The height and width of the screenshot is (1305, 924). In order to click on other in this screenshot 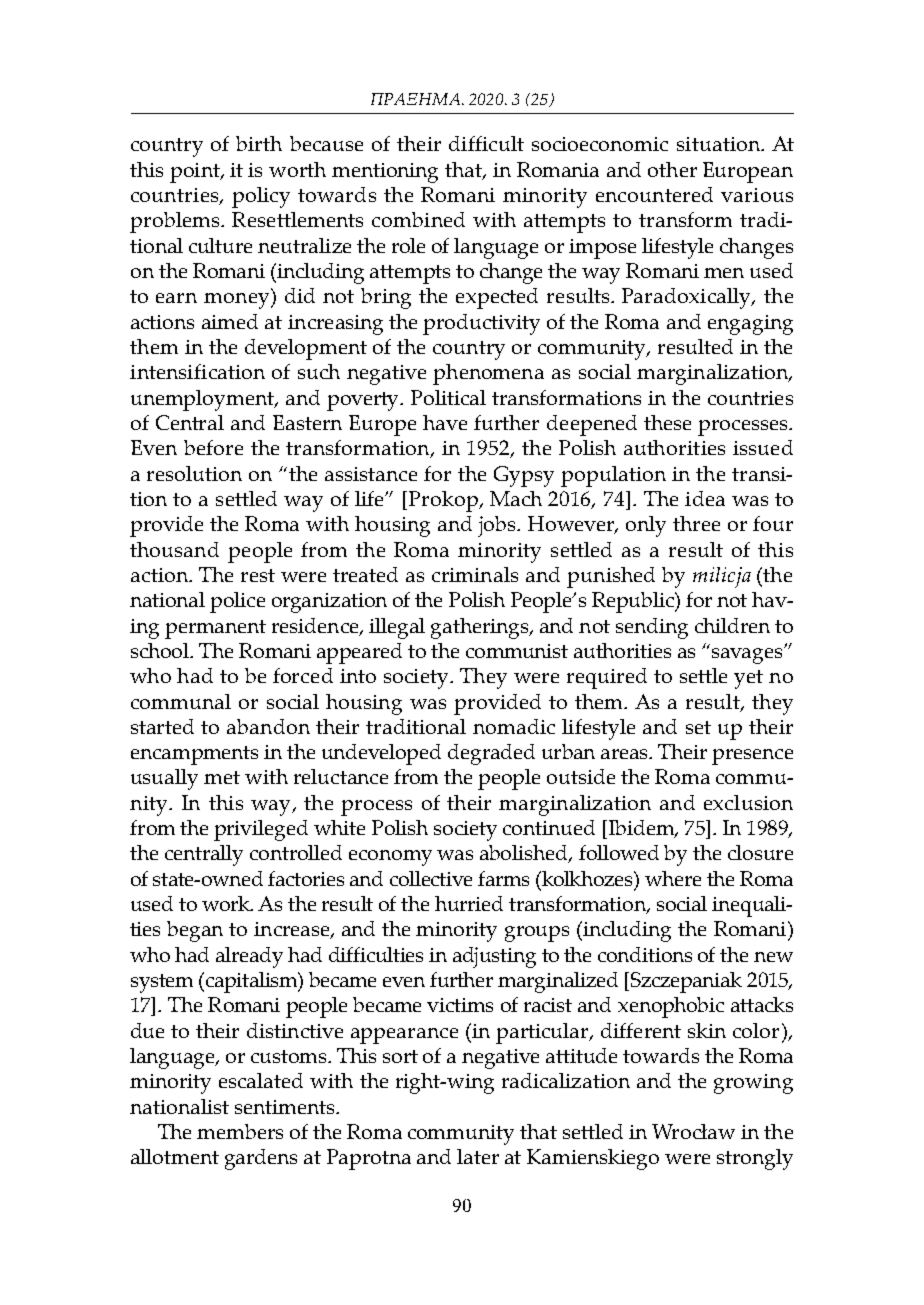, I will do `click(672, 169)`.
